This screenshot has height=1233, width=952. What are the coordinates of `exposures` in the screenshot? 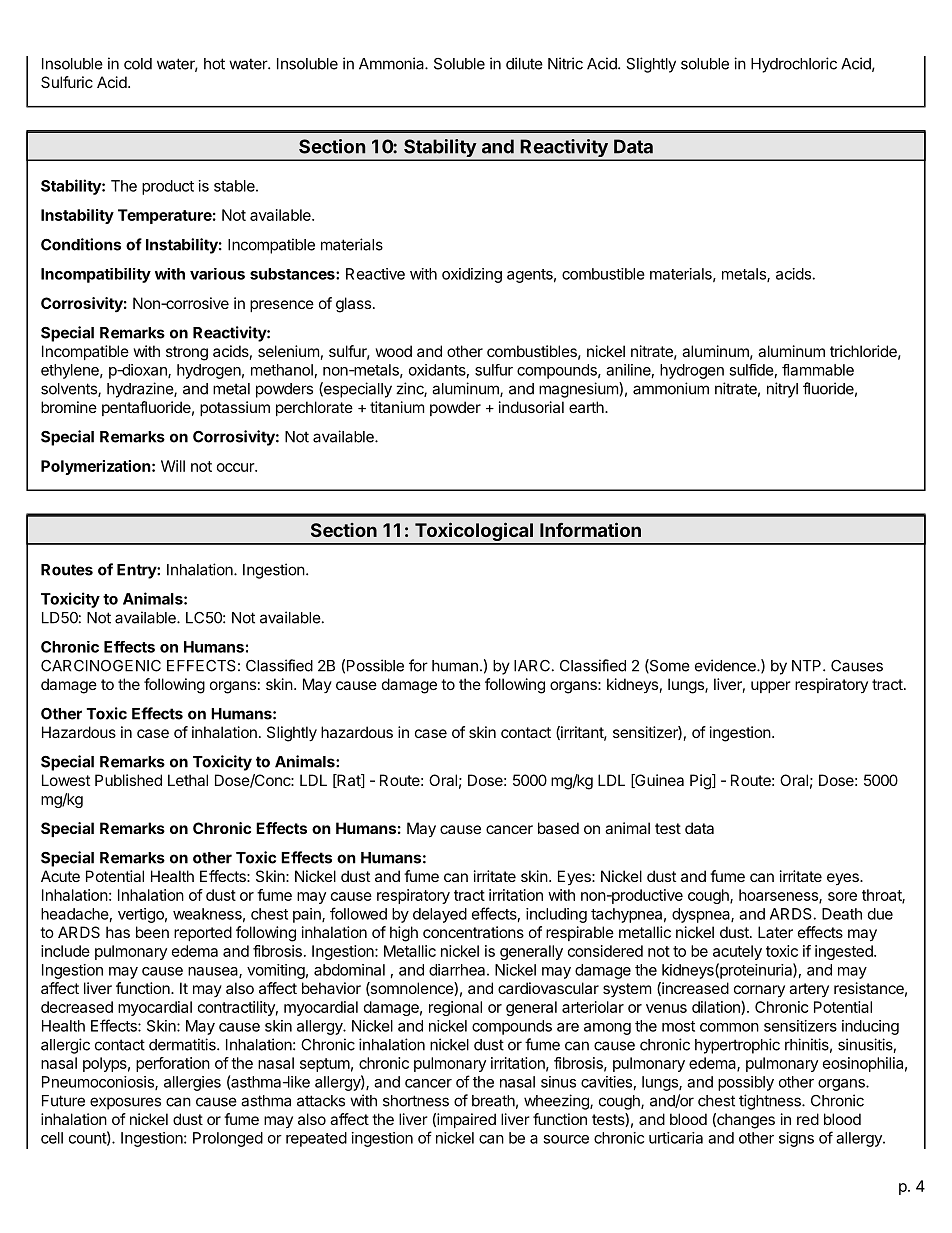 It's located at (125, 1103).
